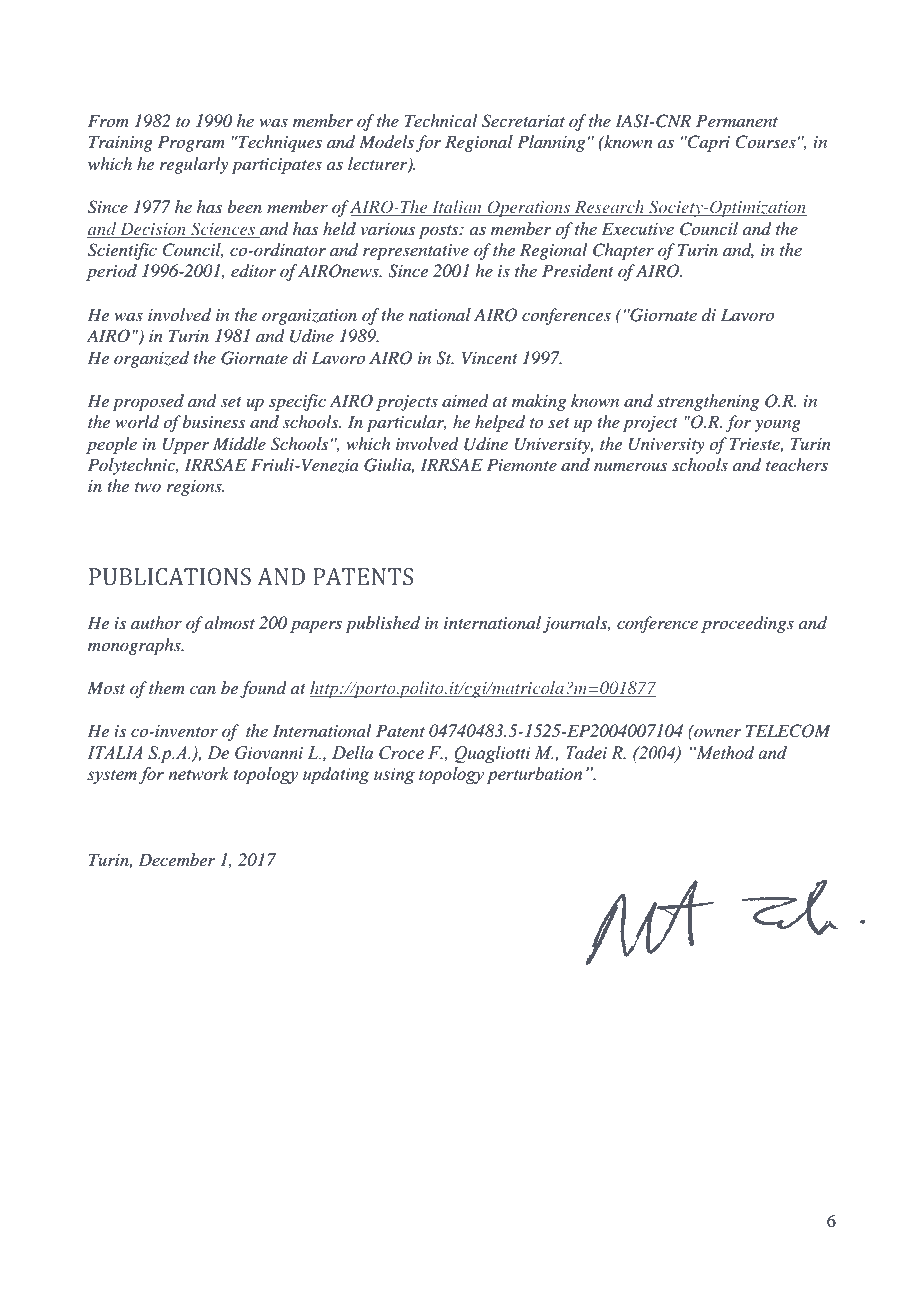  I want to click on owner, so click(717, 733).
